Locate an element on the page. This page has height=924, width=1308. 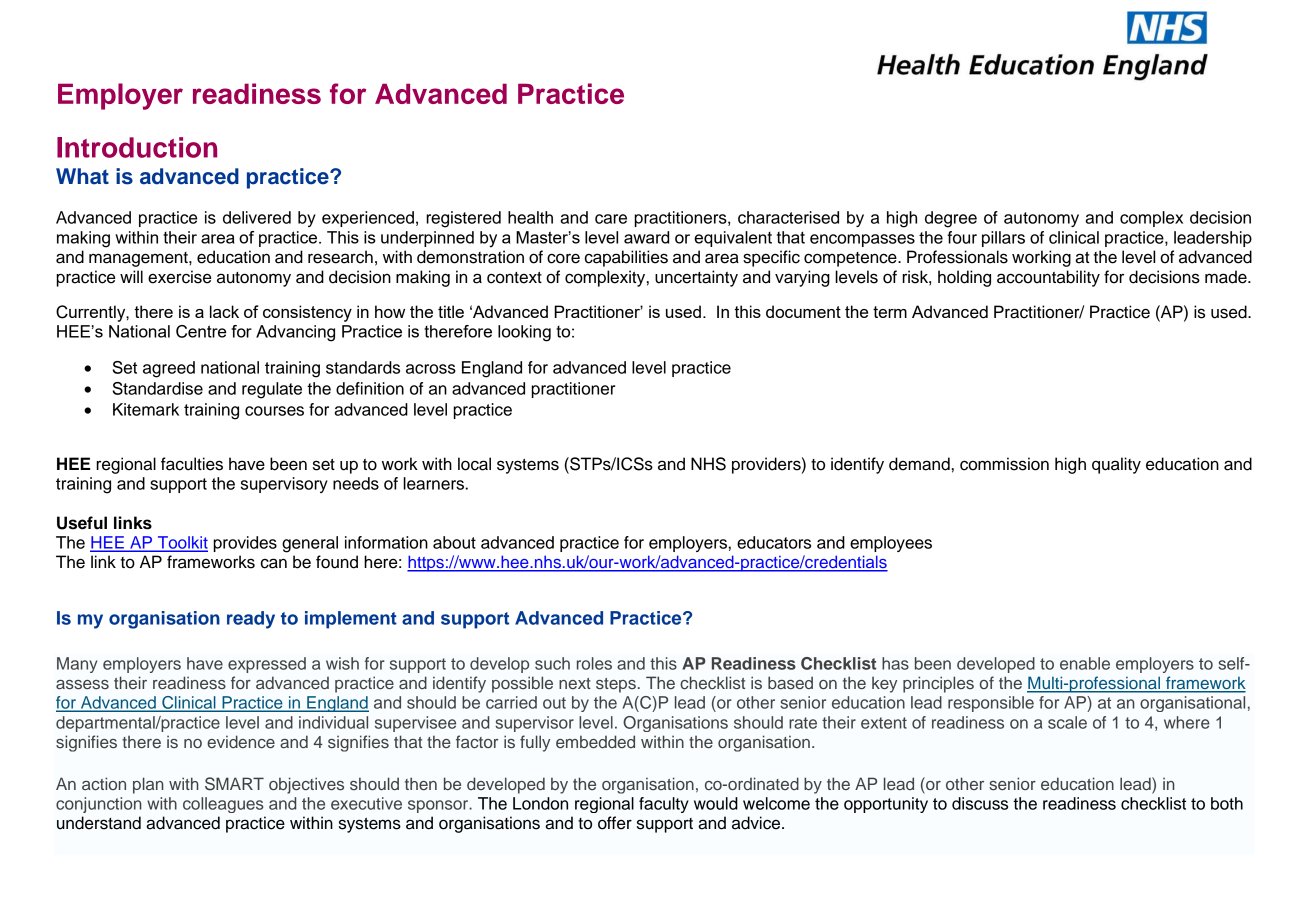
Introduction is located at coordinates (137, 147).
